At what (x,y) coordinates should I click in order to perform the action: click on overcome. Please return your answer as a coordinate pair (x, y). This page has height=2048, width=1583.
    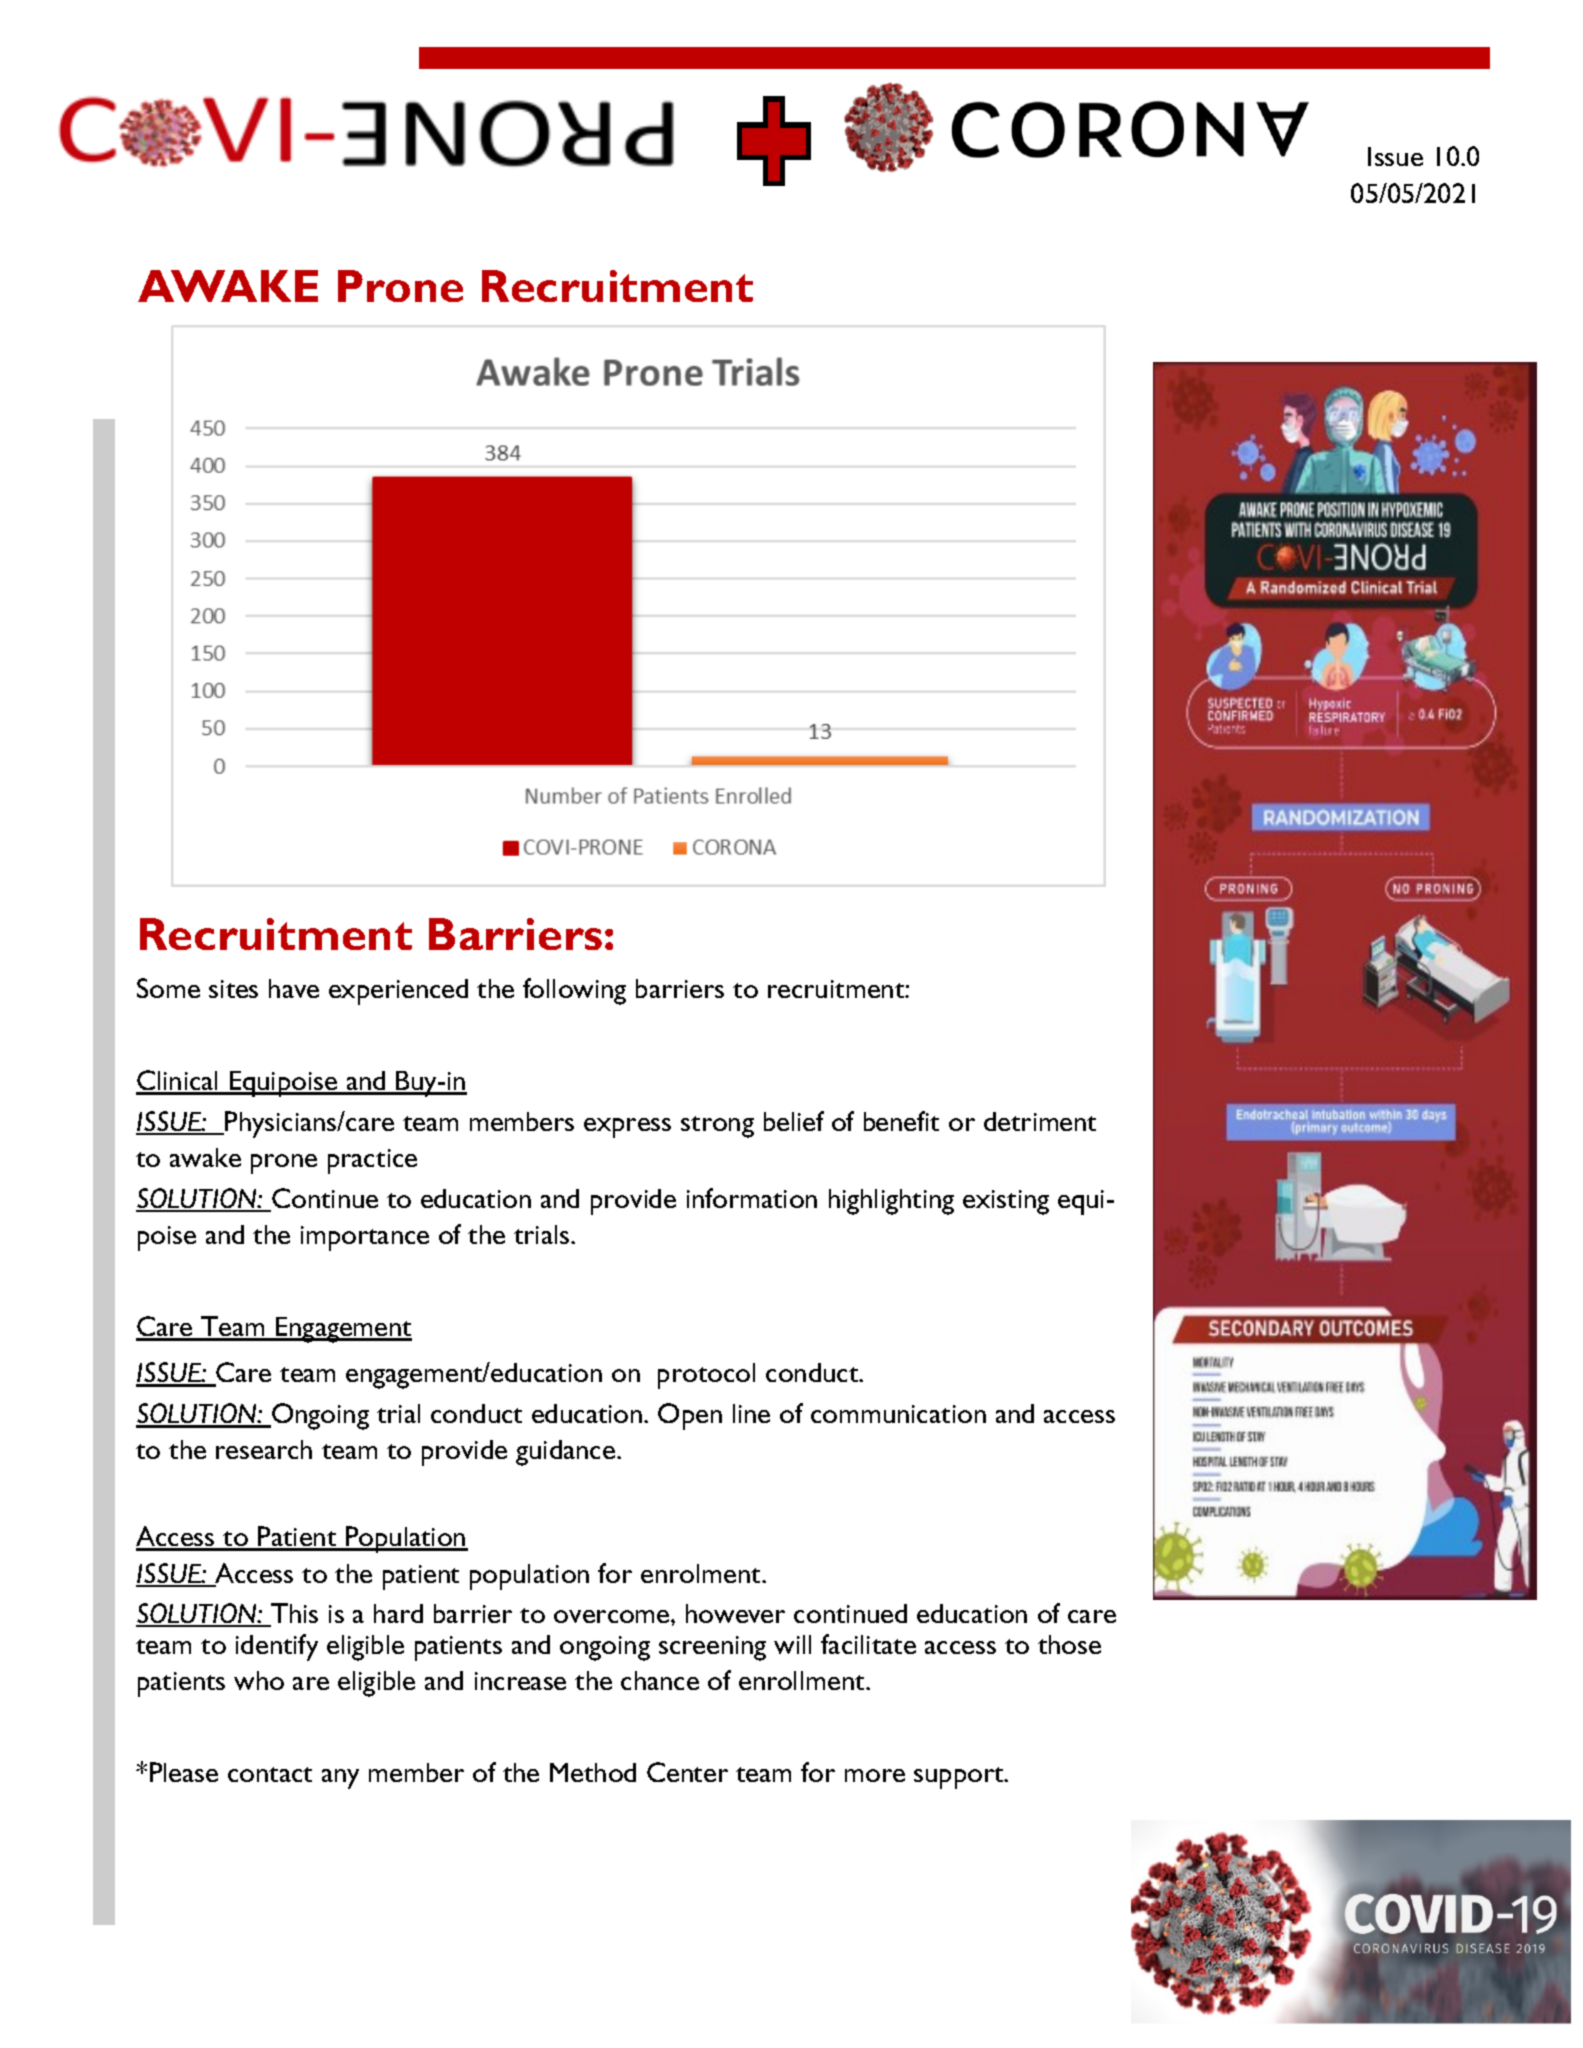
    Looking at the image, I should click on (613, 1616).
